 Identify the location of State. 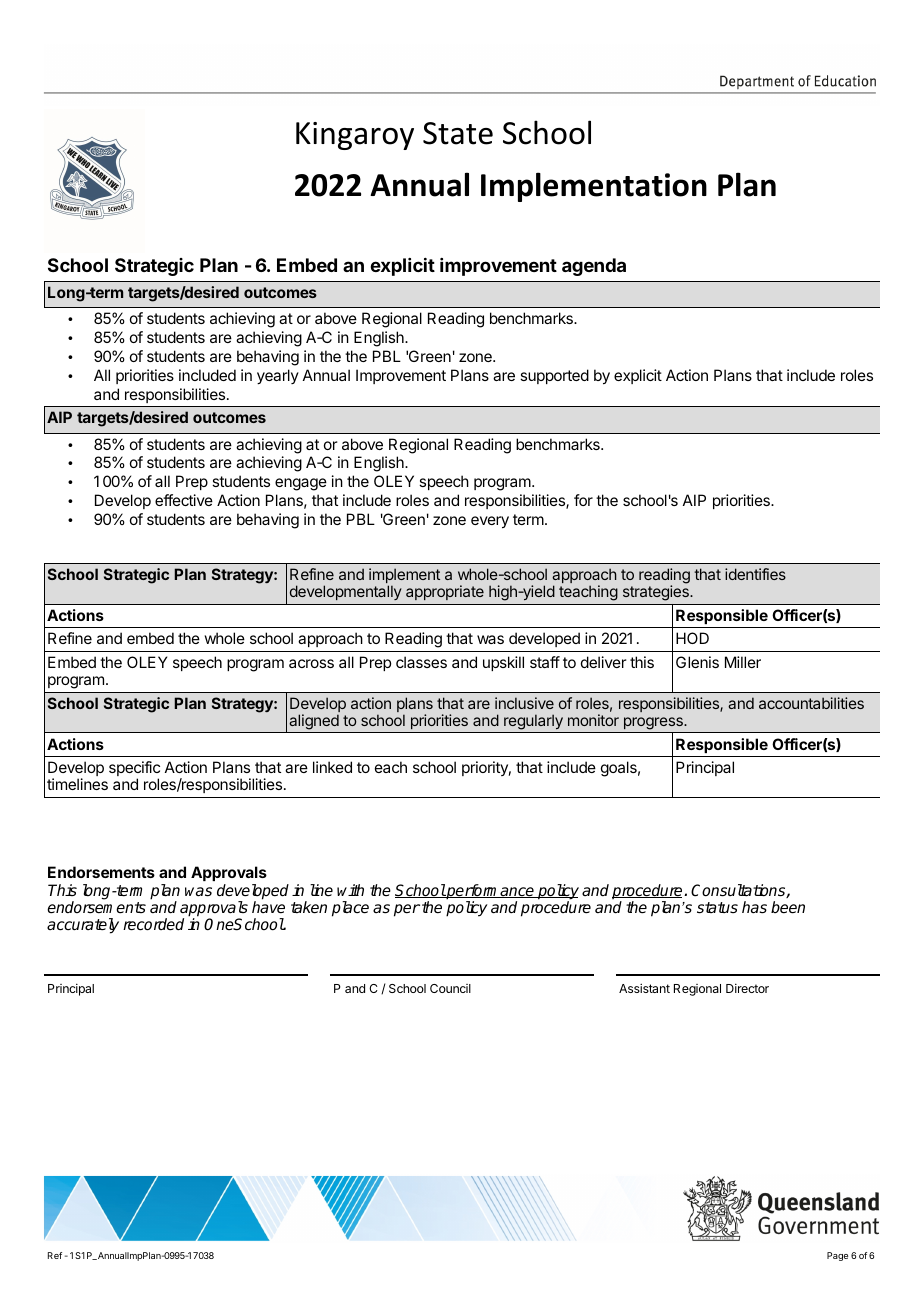
(458, 133).
